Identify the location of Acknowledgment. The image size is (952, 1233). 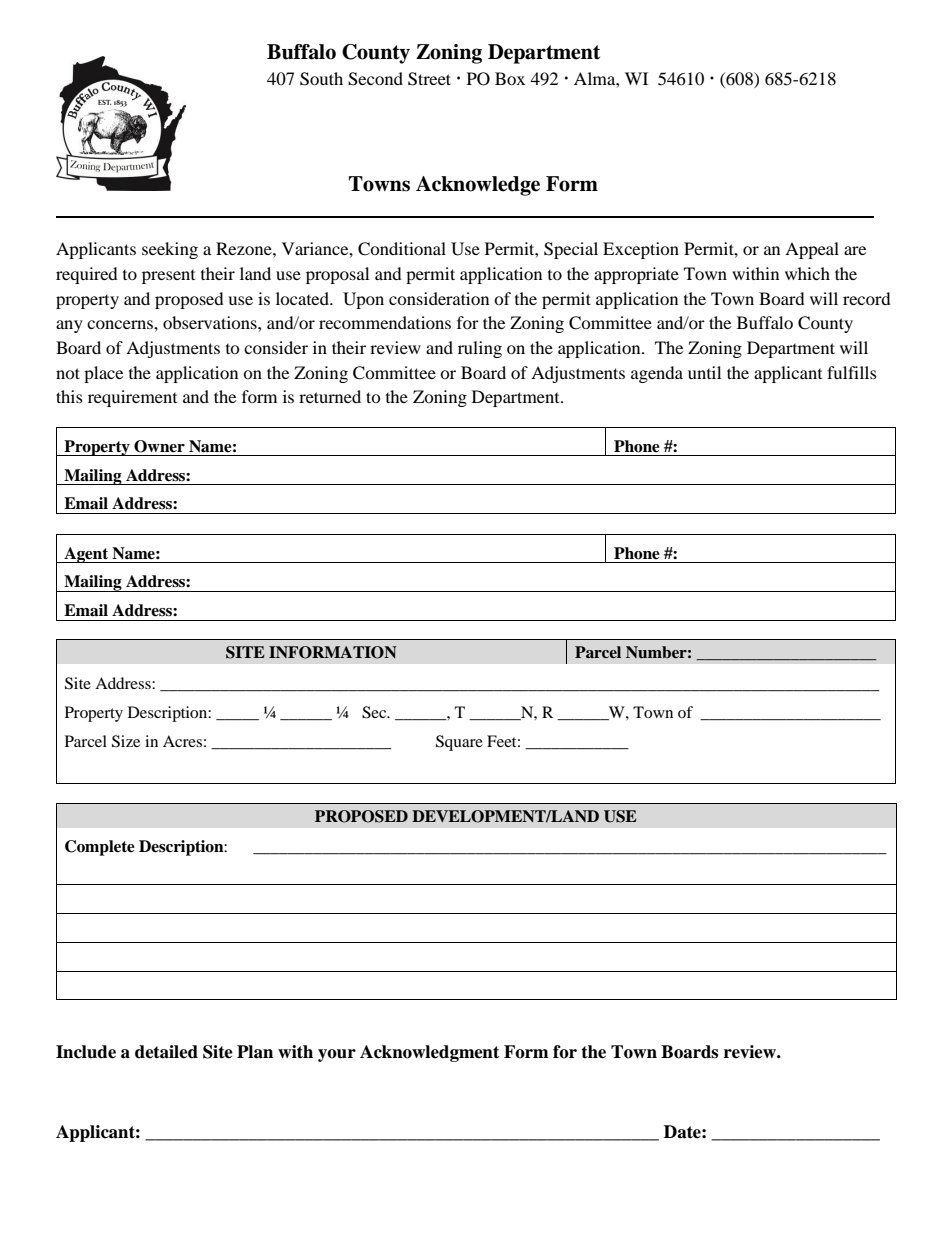
(429, 1053).
